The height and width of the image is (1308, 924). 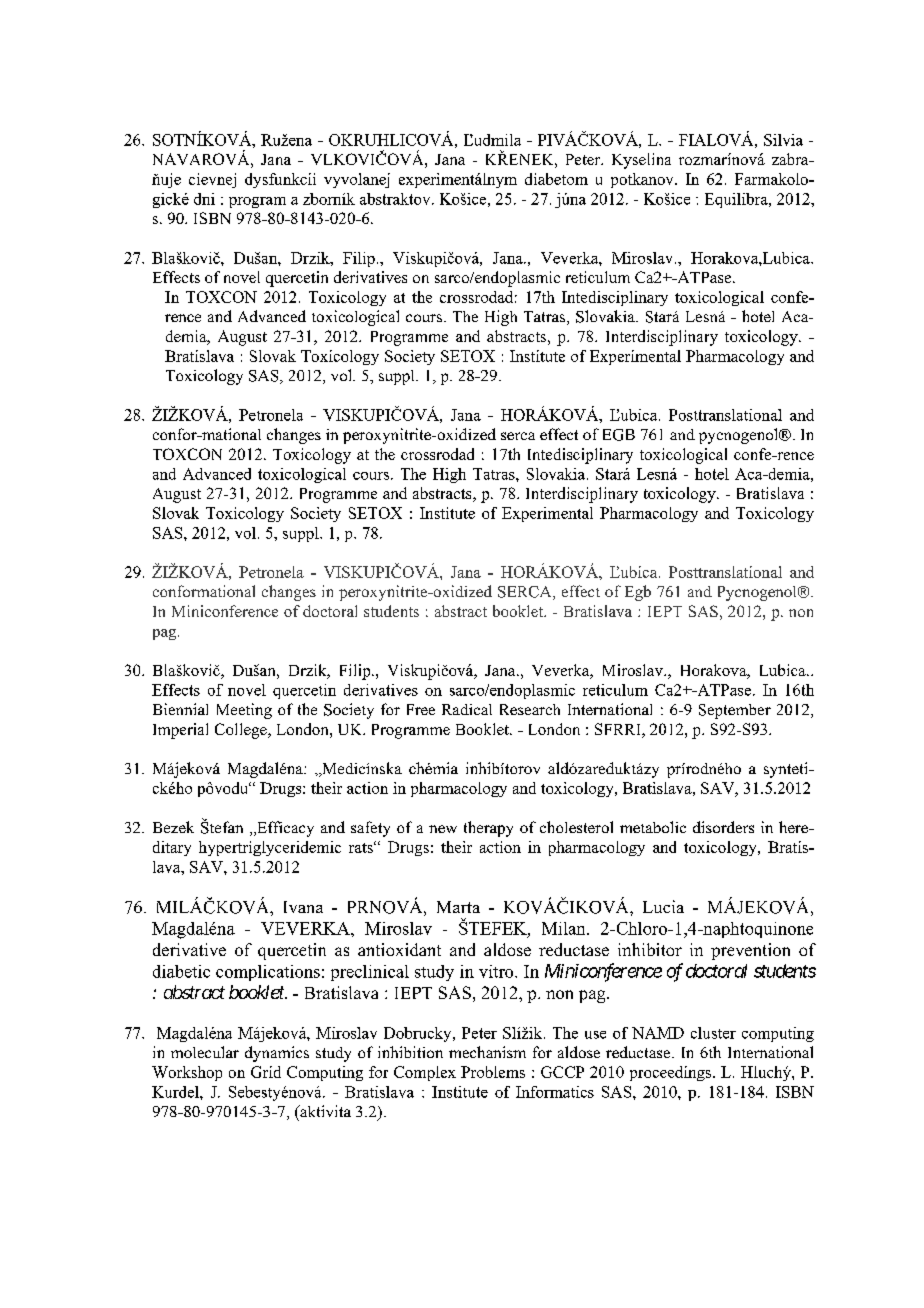 What do you see at coordinates (421, 709) in the image?
I see `Free` at bounding box center [421, 709].
